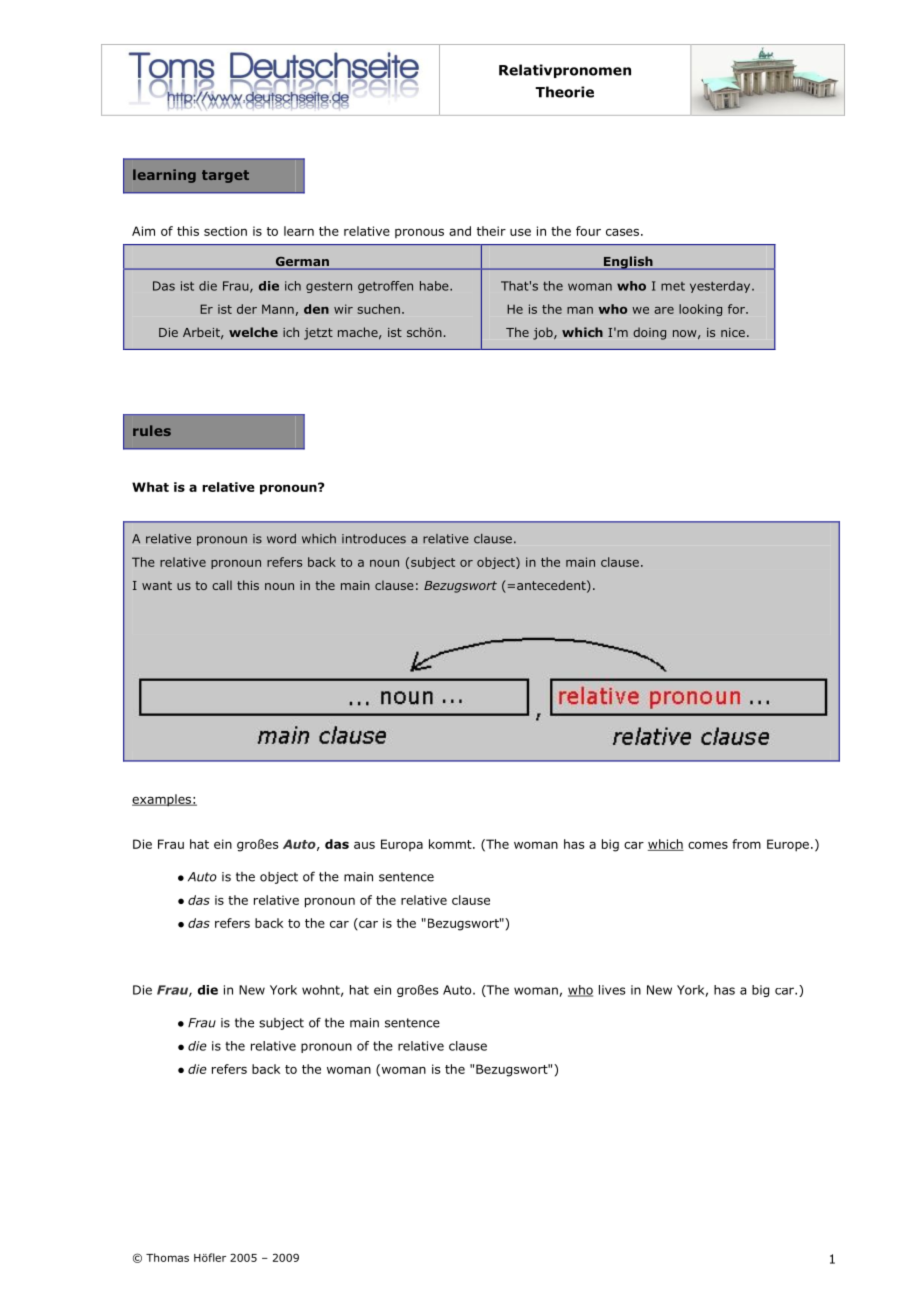 This document has width=924, height=1308. What do you see at coordinates (374, 539) in the document?
I see `introduces` at bounding box center [374, 539].
